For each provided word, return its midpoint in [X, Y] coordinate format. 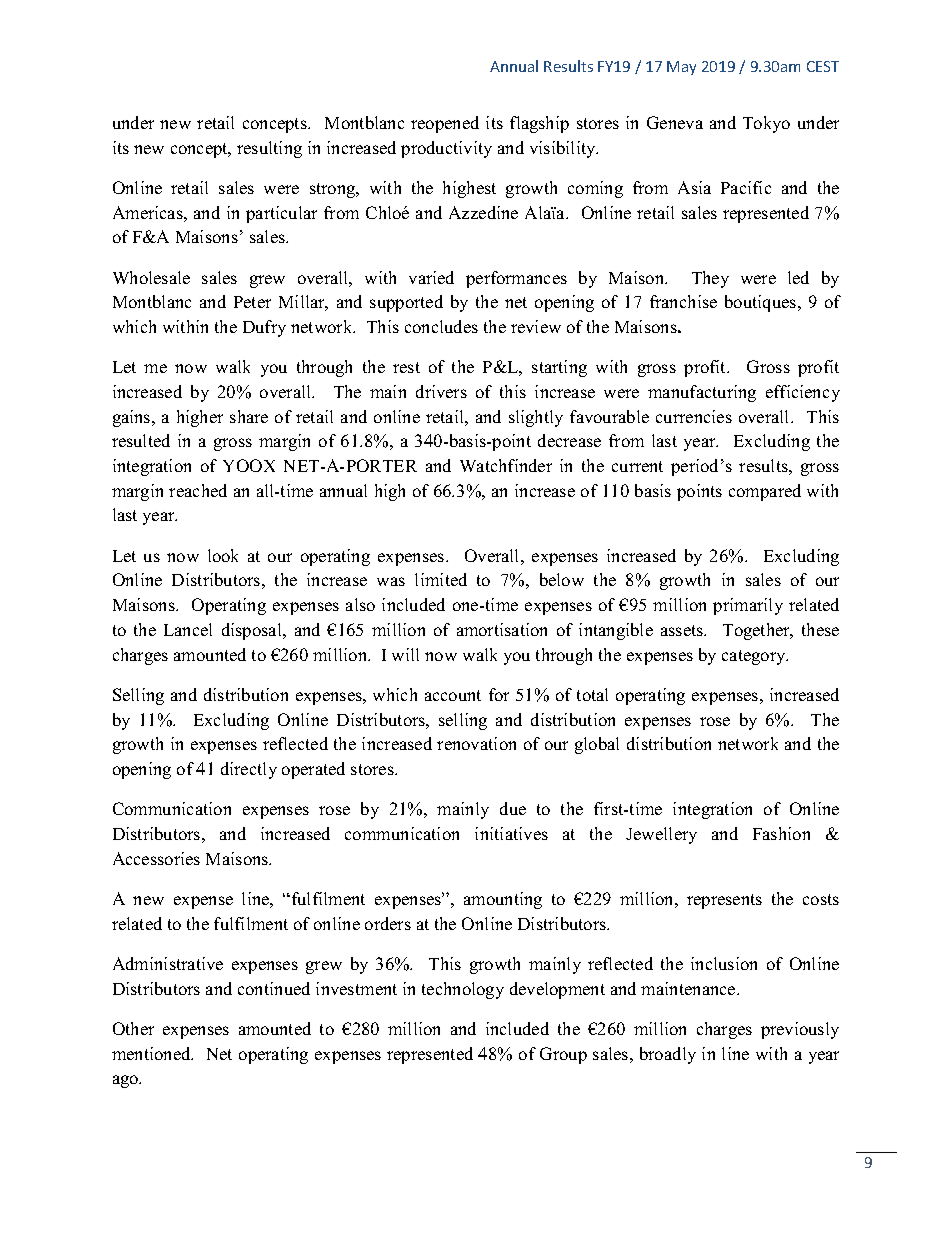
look [223, 555]
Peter [252, 302]
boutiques [762, 303]
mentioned [152, 1053]
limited [441, 579]
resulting [269, 149]
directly [249, 770]
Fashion [781, 833]
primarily [748, 606]
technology [463, 990]
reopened [445, 124]
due [513, 808]
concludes [441, 326]
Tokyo [766, 124]
